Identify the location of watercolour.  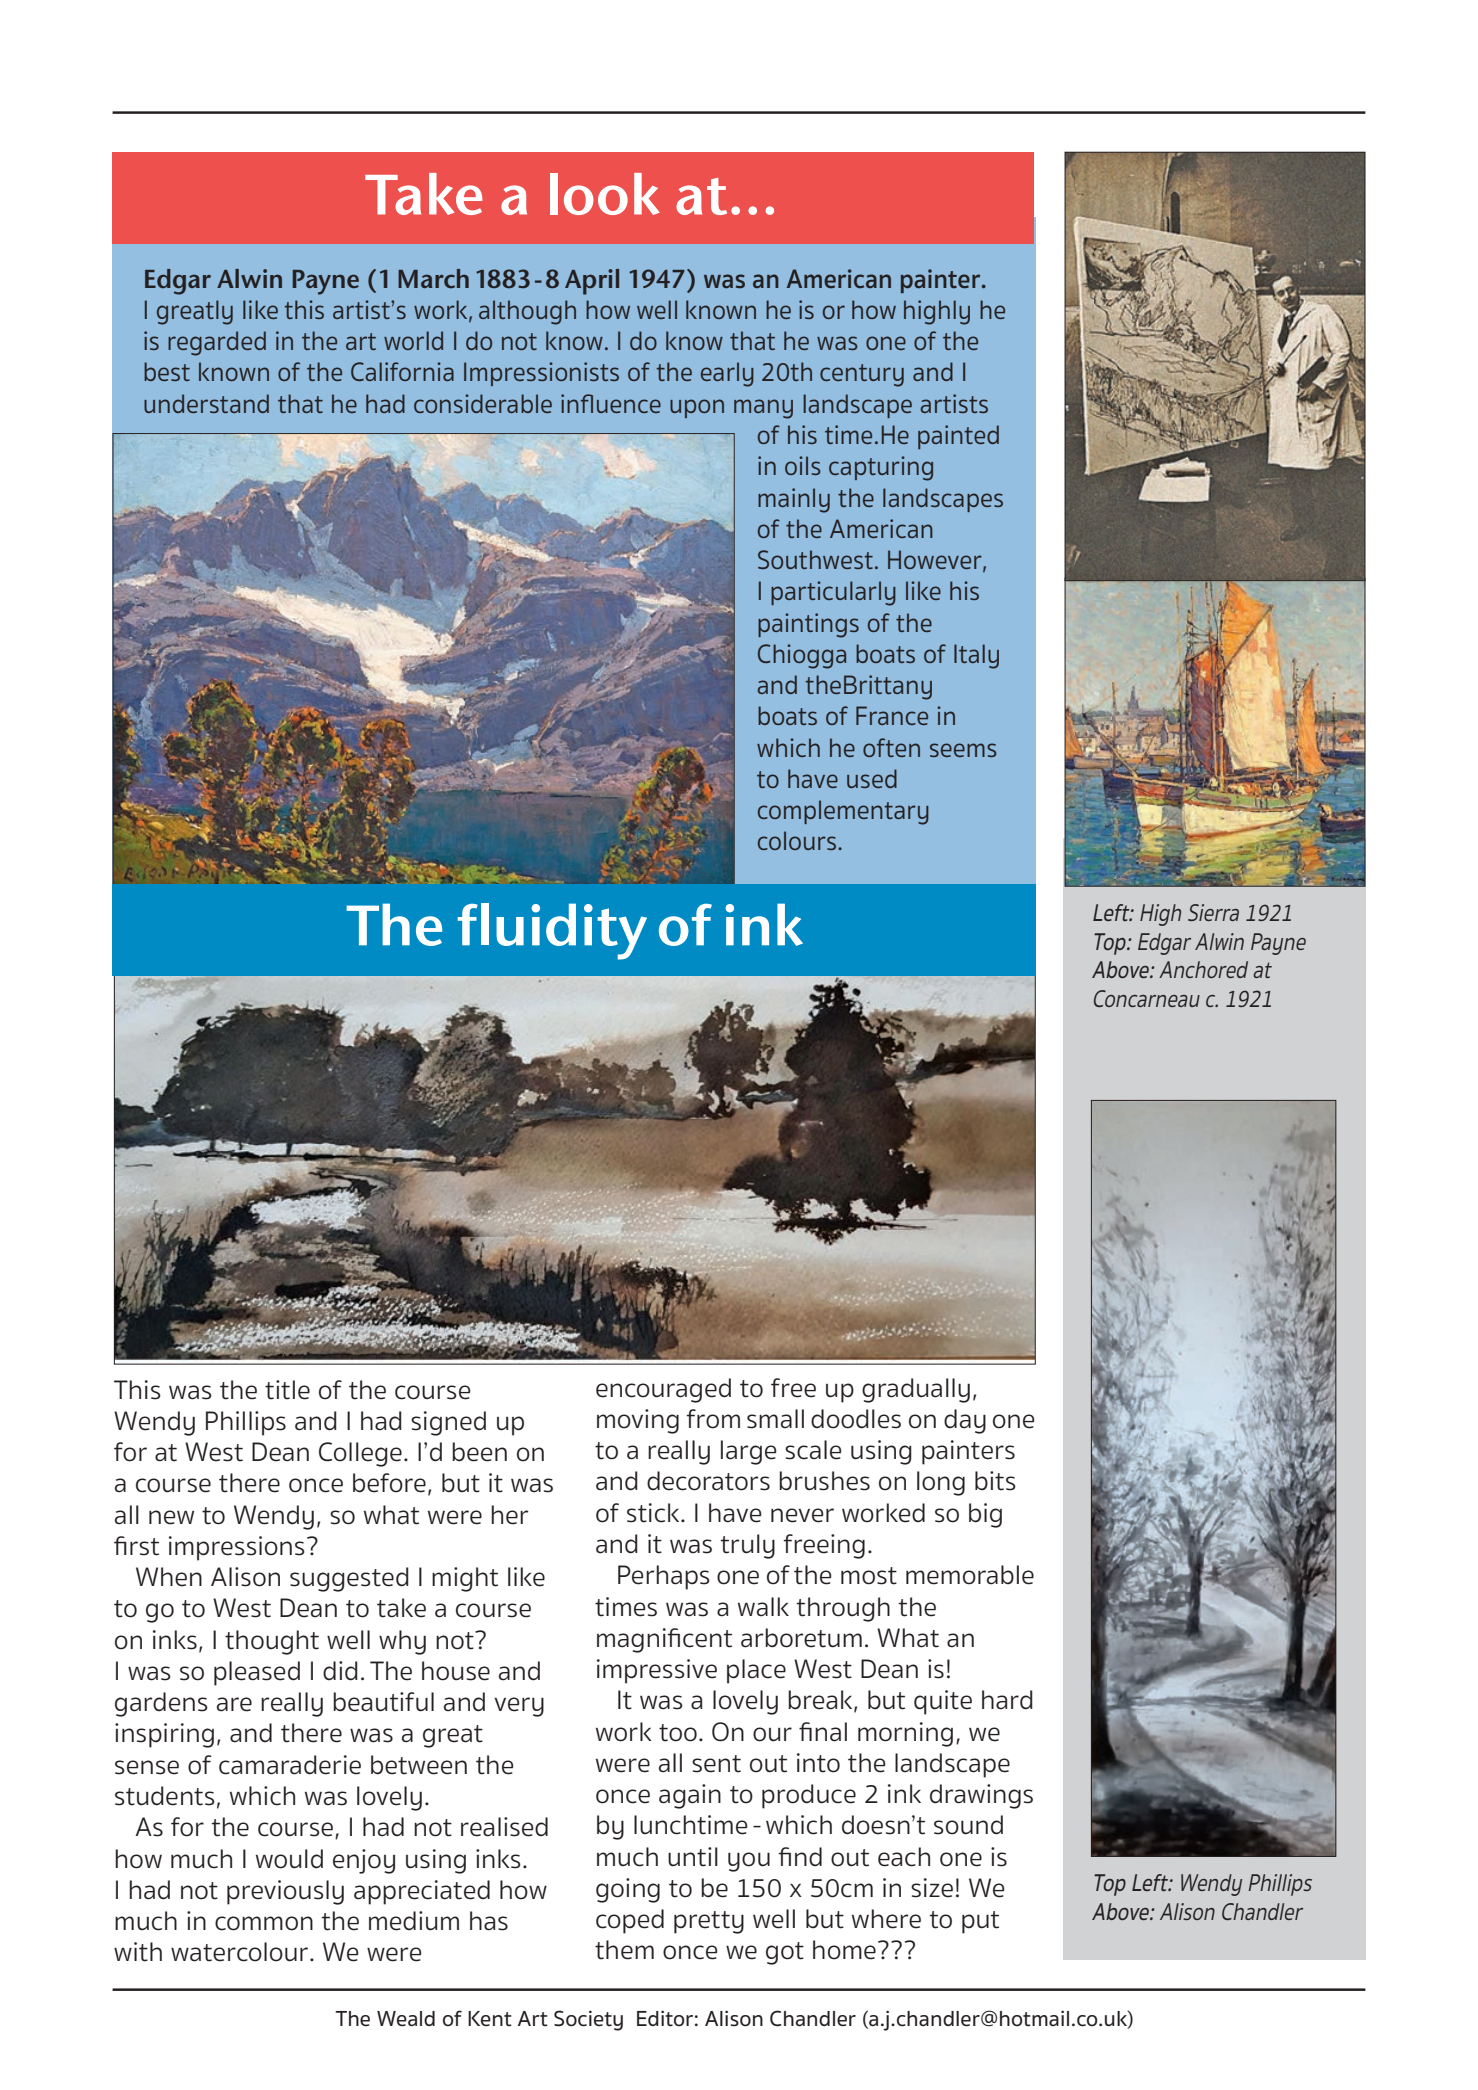
(241, 1952).
